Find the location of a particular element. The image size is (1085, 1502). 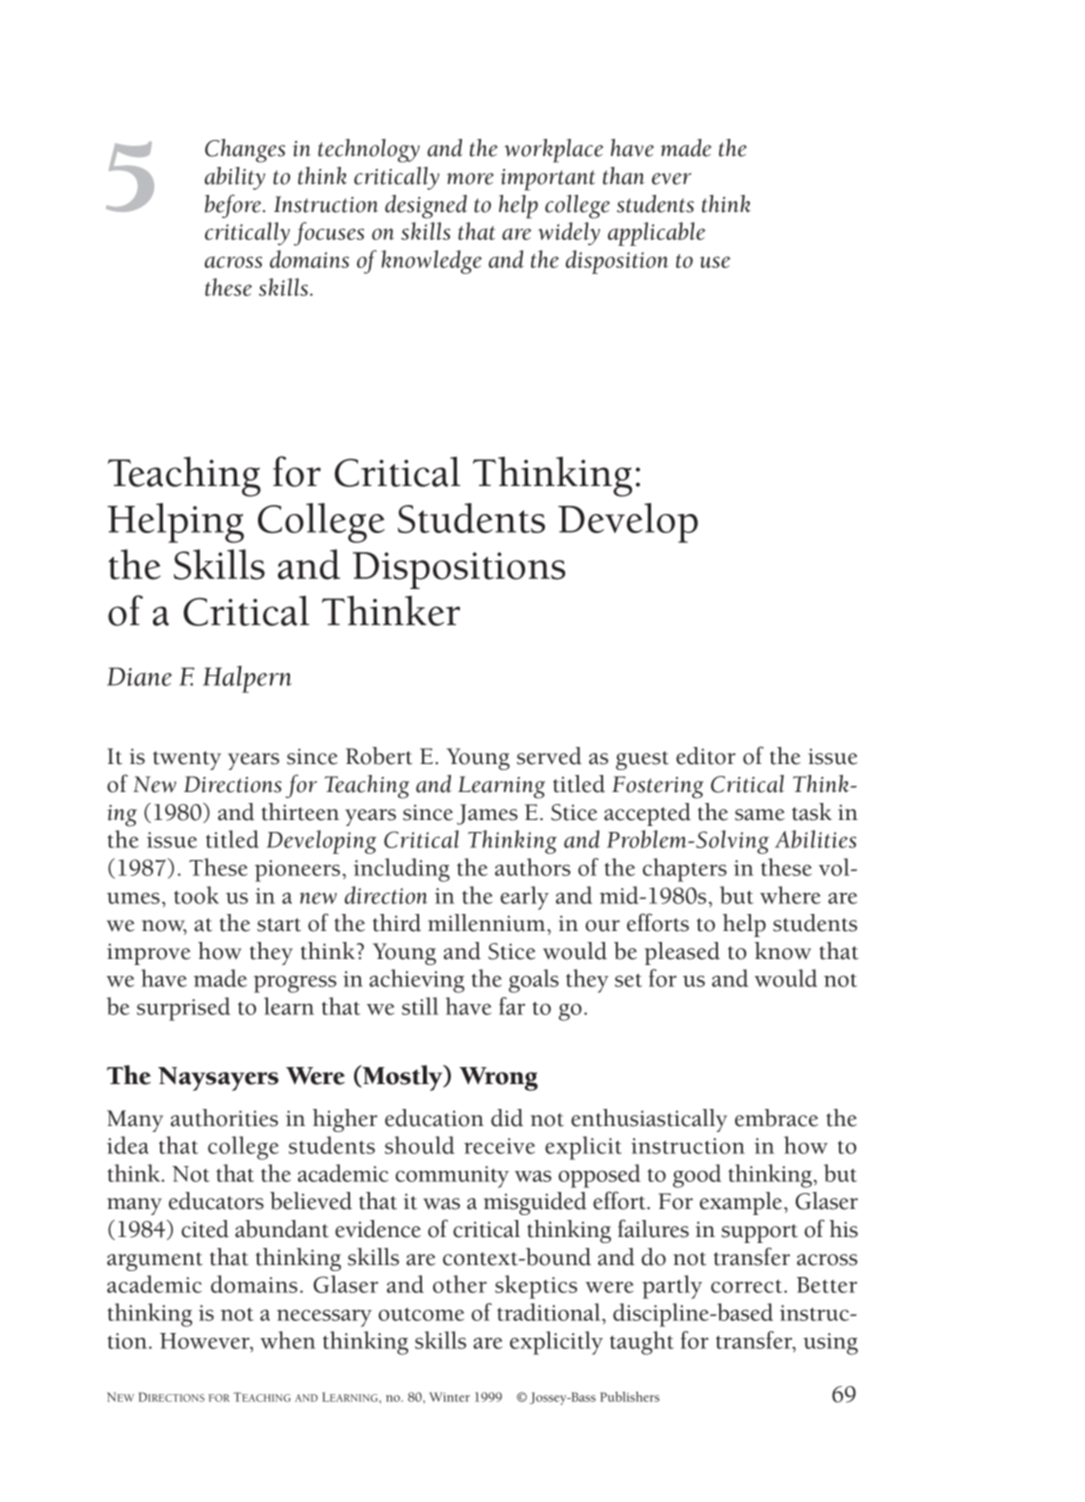

served is located at coordinates (549, 756).
